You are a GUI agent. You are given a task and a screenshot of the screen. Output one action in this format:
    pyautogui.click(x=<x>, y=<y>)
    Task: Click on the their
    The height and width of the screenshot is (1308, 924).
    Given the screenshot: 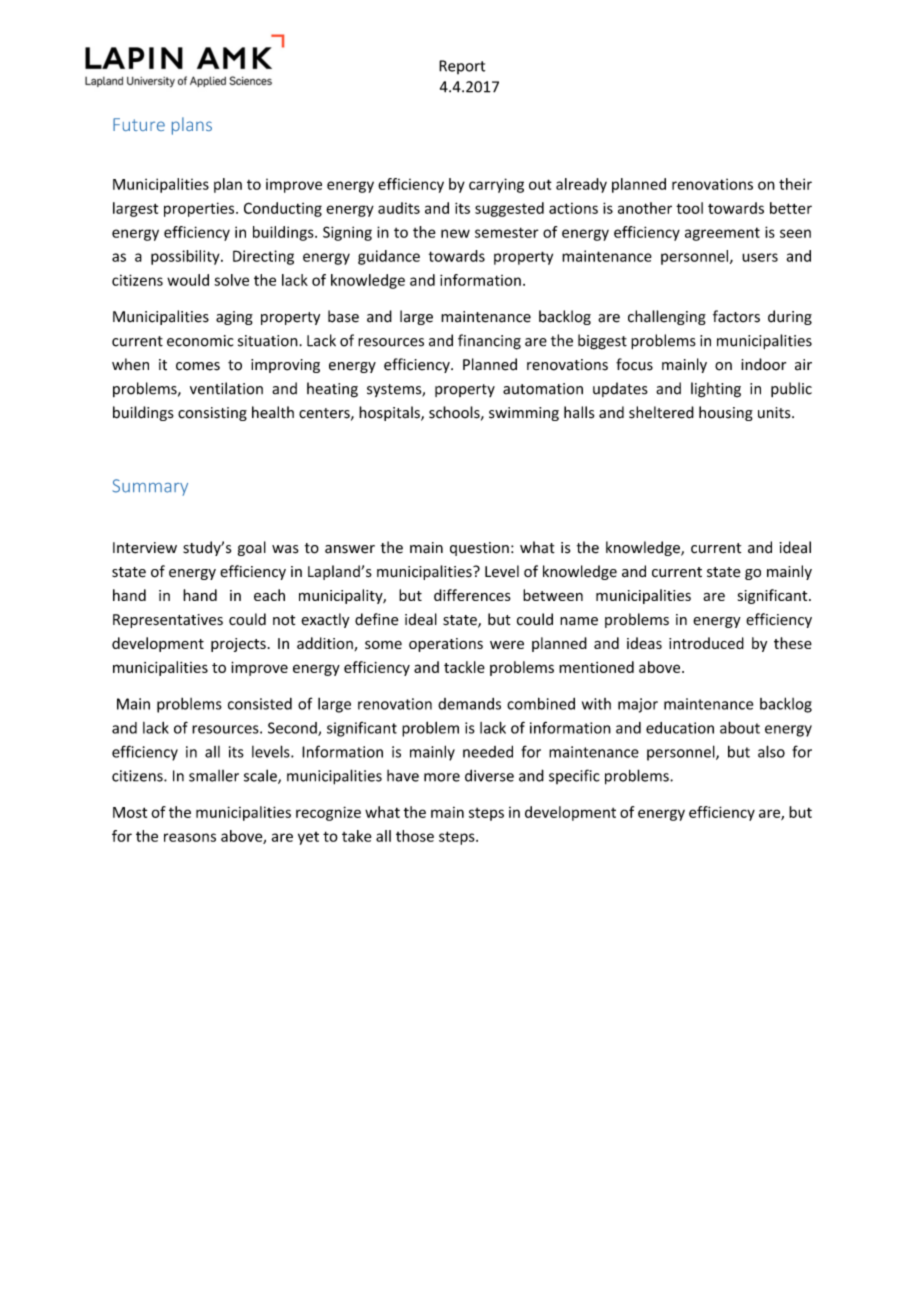 What is the action you would take?
    pyautogui.click(x=795, y=184)
